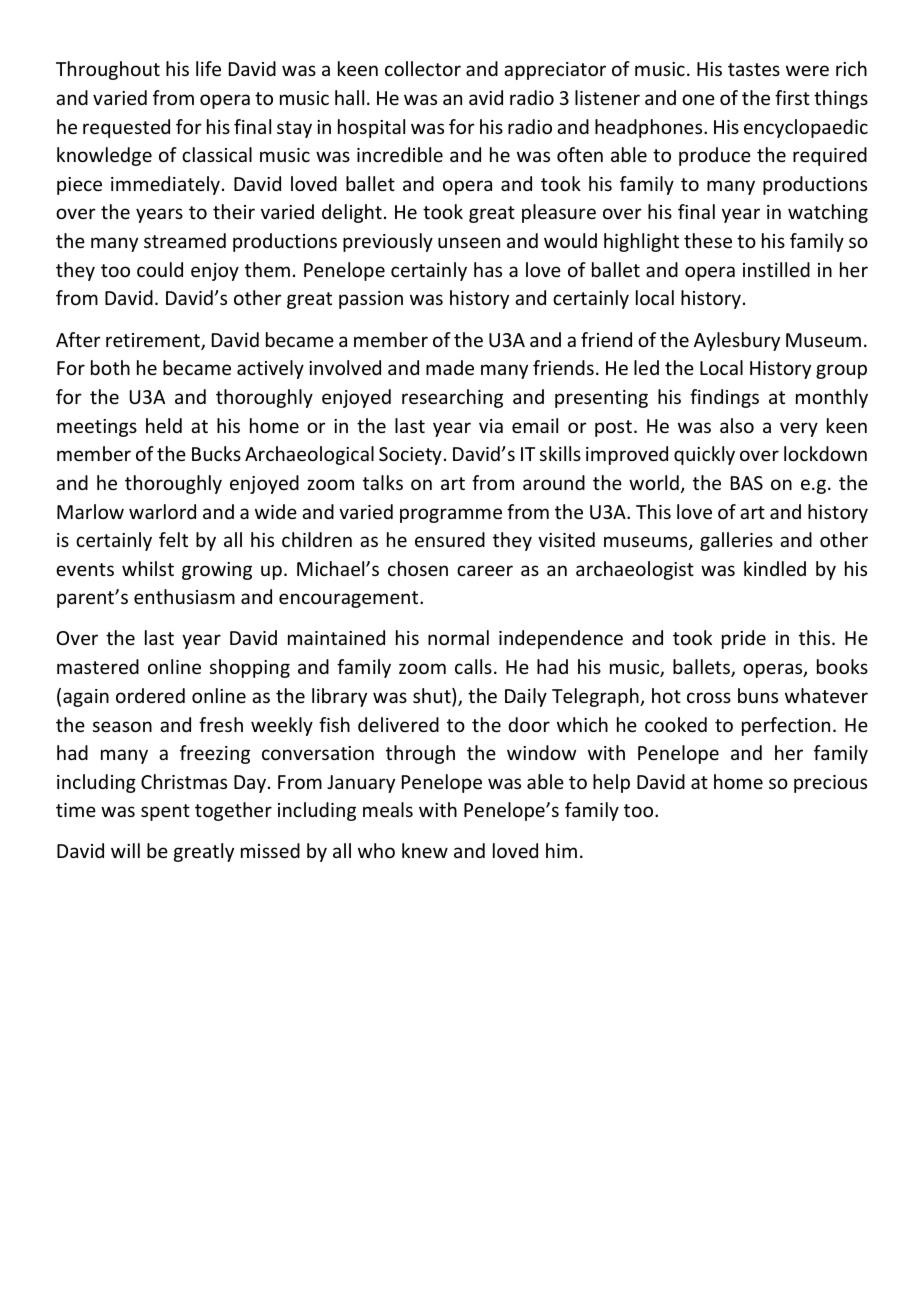 The height and width of the image is (1308, 924). I want to click on has, so click(488, 269).
